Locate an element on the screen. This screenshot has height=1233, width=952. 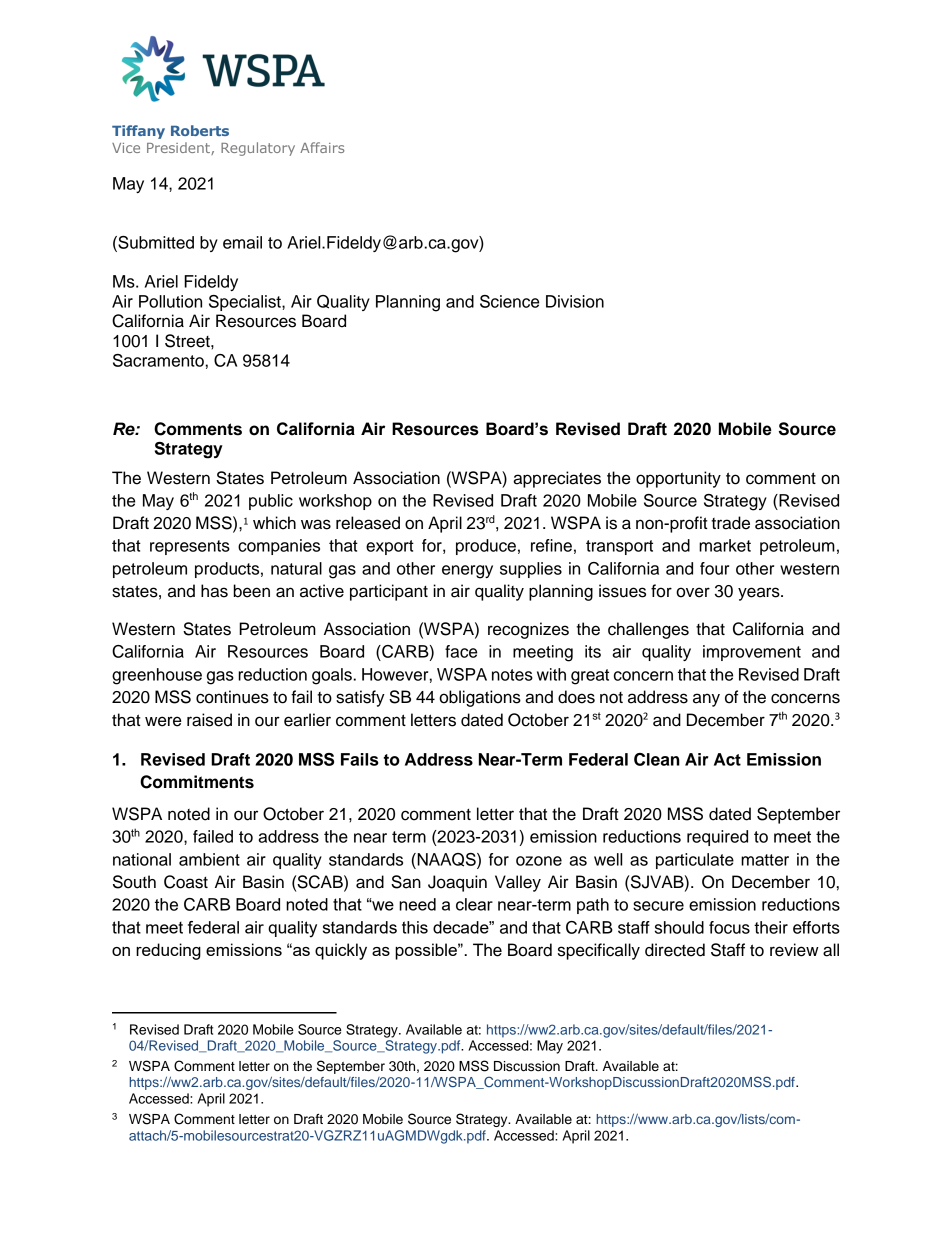
Division is located at coordinates (575, 301).
